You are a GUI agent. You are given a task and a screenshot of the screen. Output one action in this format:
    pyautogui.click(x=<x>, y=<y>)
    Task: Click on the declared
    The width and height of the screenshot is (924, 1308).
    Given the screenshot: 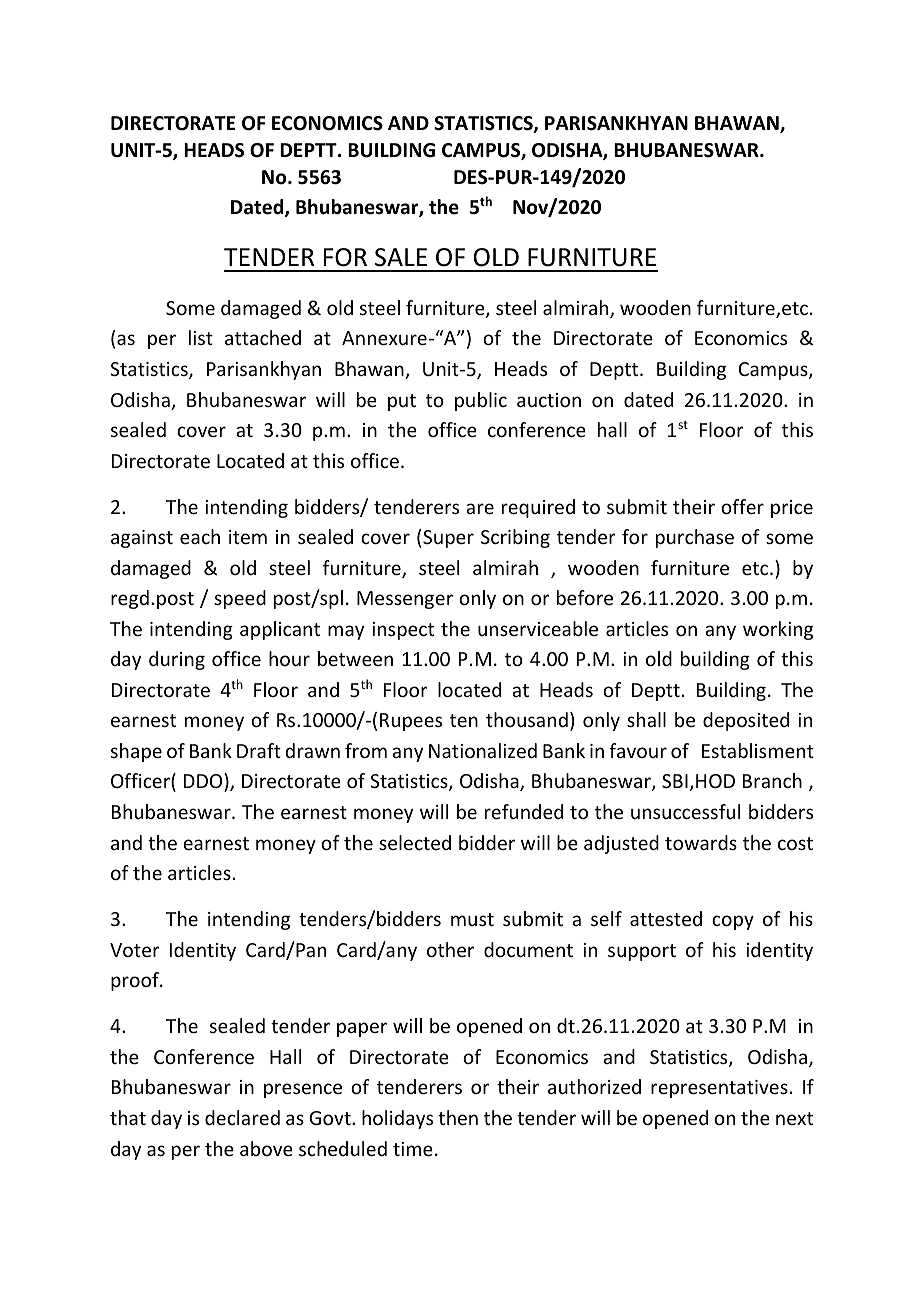 What is the action you would take?
    pyautogui.click(x=242, y=1117)
